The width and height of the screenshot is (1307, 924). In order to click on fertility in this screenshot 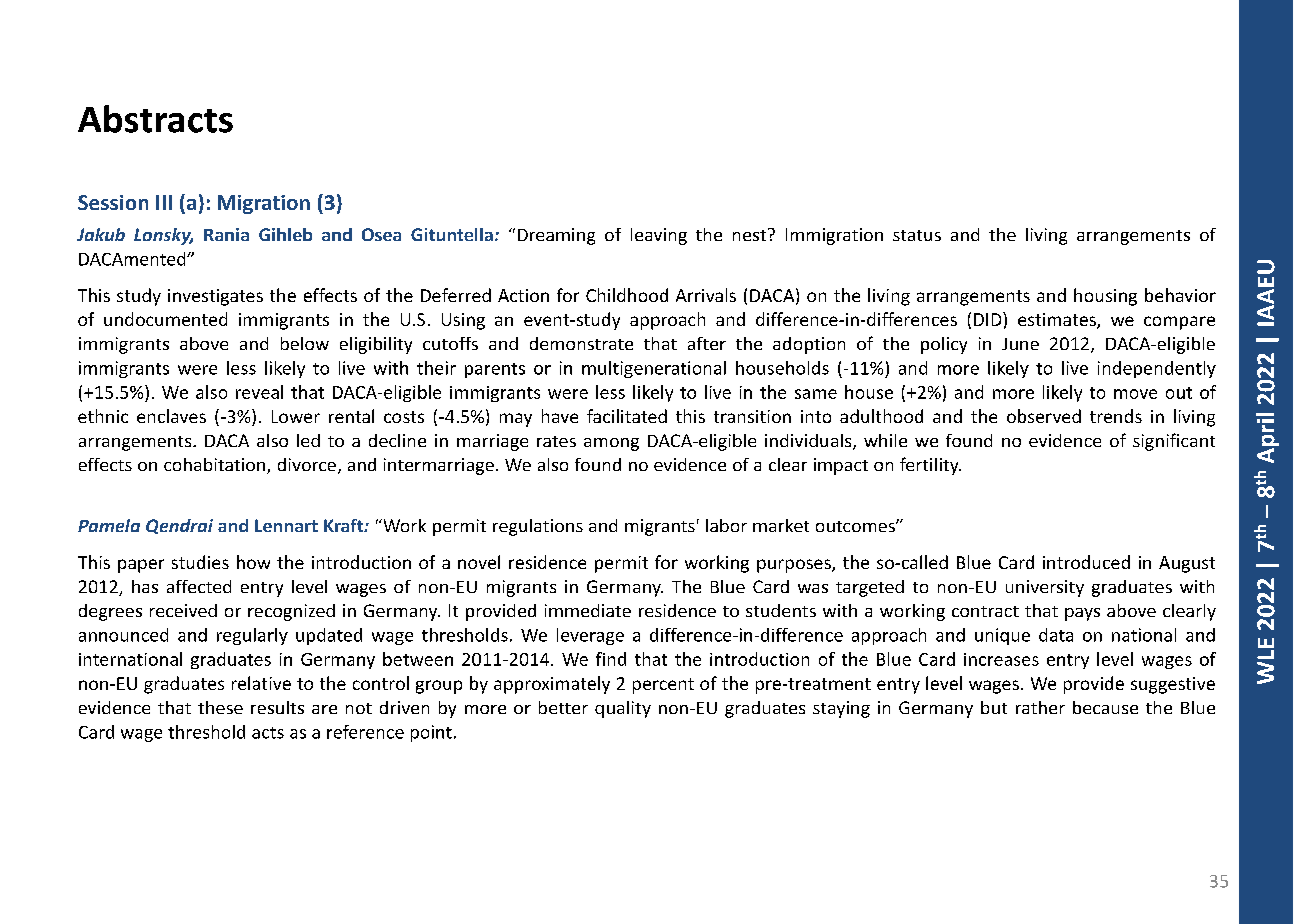, I will do `click(930, 466)`.
